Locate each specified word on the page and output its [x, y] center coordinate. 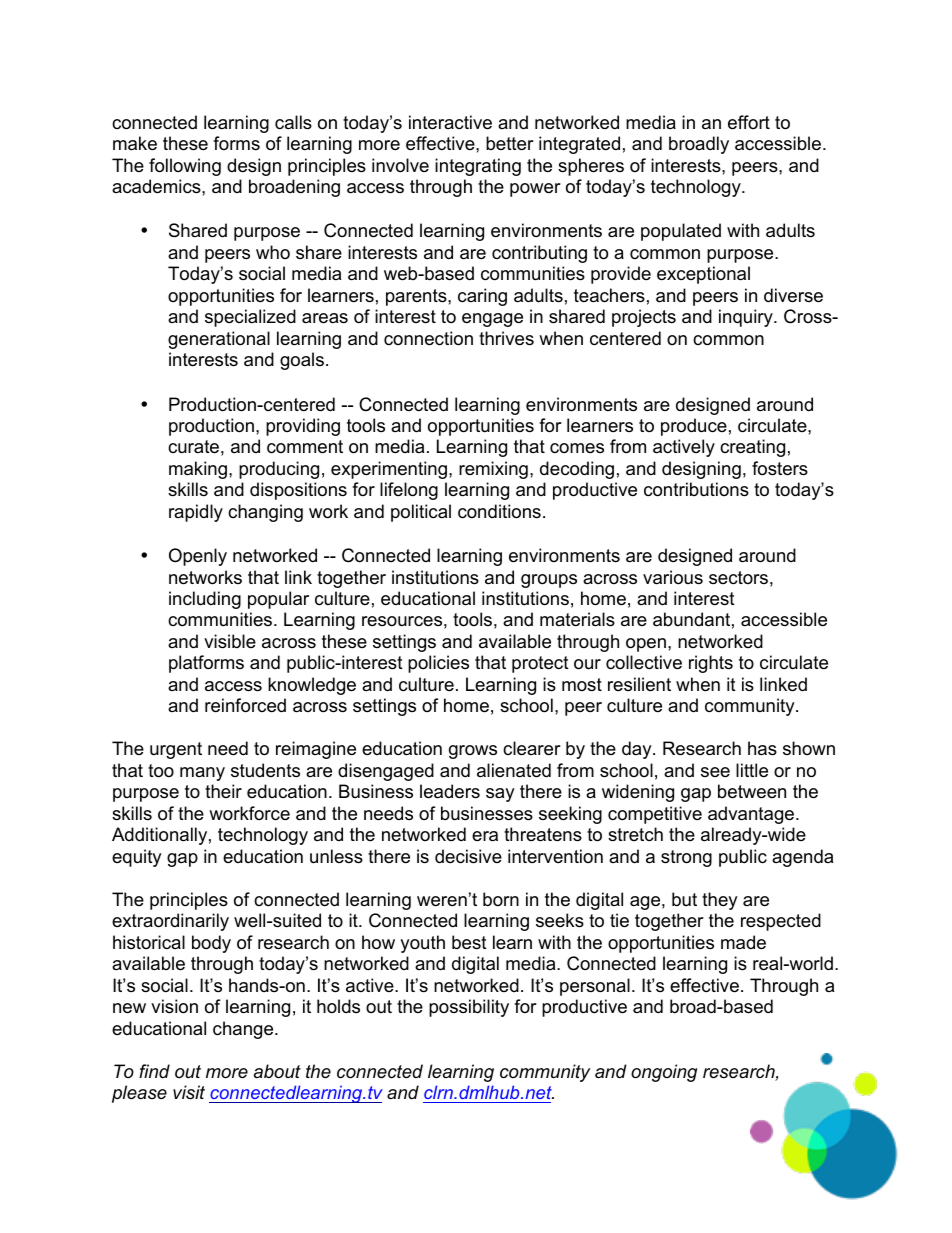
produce [694, 427]
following [185, 167]
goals [302, 361]
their [223, 791]
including [205, 600]
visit [189, 1092]
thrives [506, 338]
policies [438, 664]
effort [749, 122]
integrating [478, 167]
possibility [469, 1008]
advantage [752, 815]
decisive [468, 856]
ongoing [664, 1073]
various [673, 577]
